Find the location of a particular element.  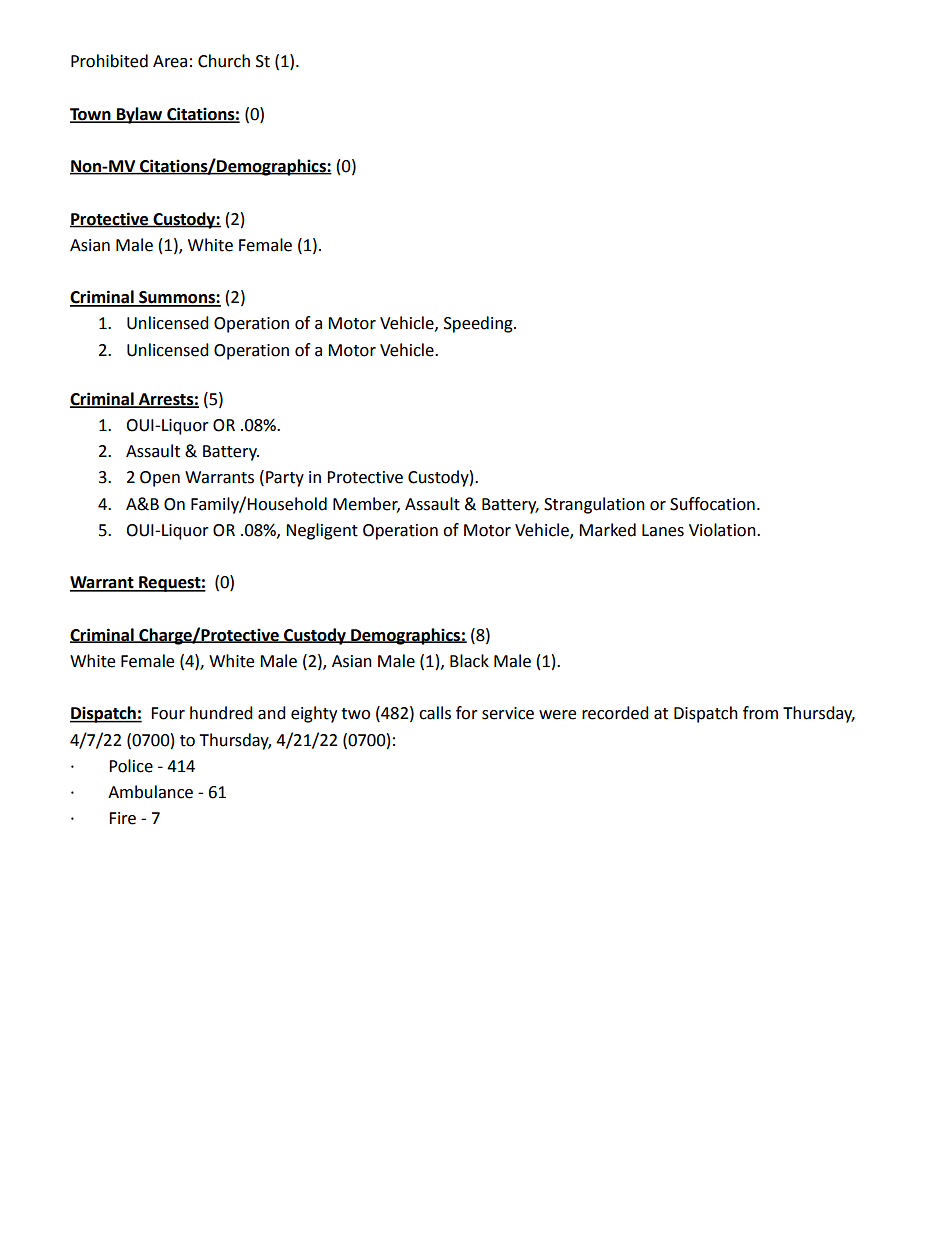

Open is located at coordinates (160, 479).
